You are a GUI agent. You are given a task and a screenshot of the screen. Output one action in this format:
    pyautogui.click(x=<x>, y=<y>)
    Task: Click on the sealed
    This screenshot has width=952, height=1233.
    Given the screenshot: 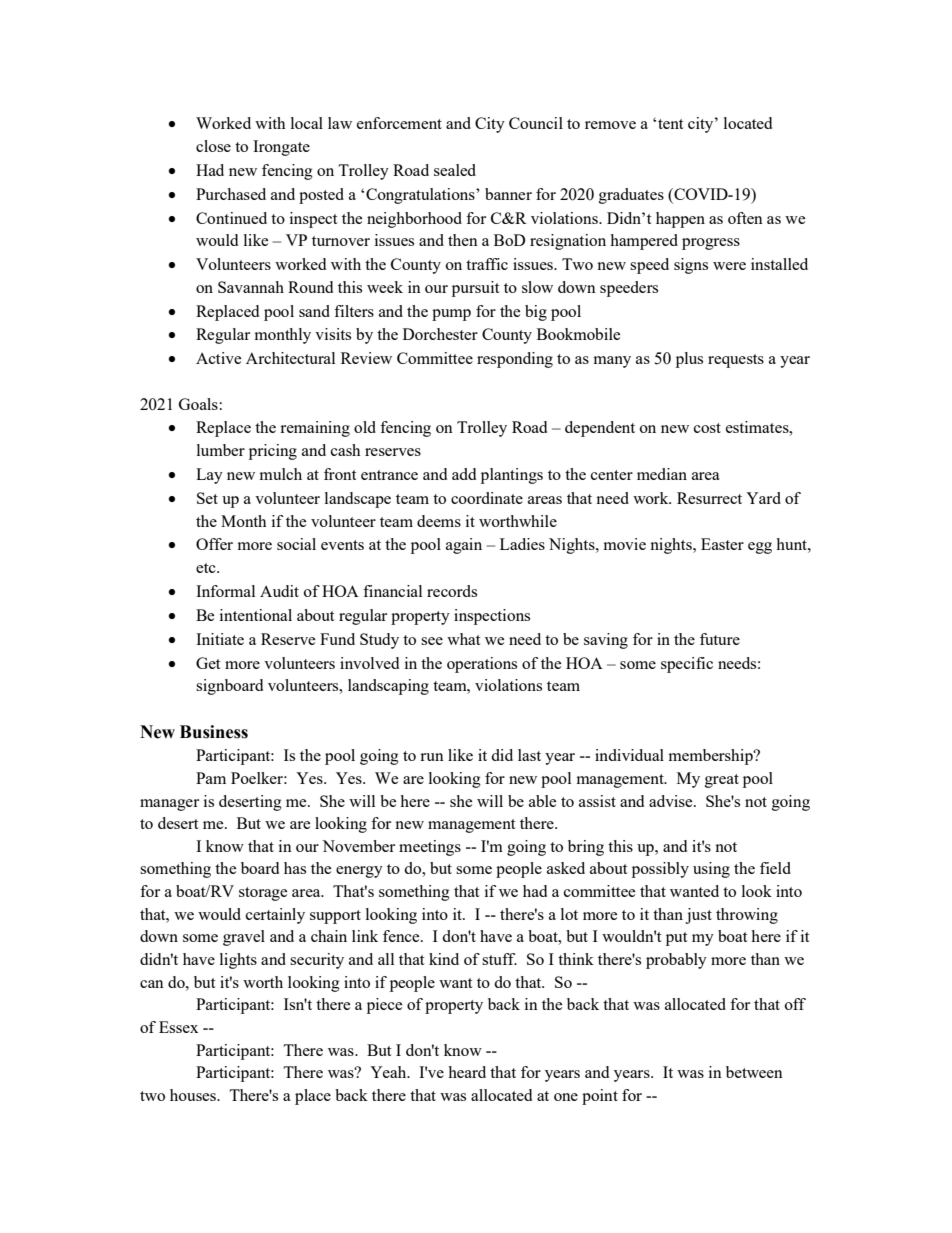 What is the action you would take?
    pyautogui.click(x=455, y=170)
